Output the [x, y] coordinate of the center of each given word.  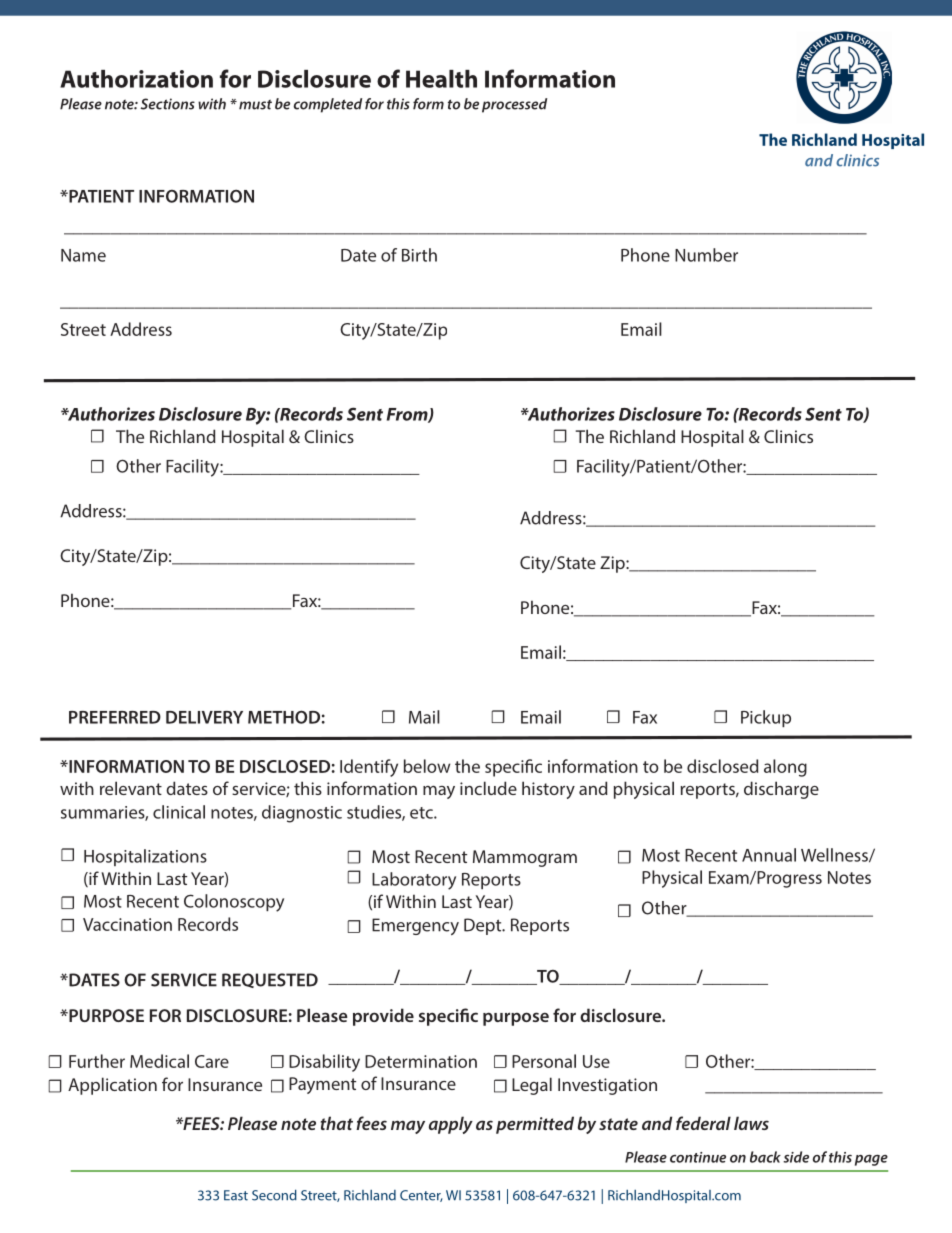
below [427, 766]
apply [451, 1125]
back [765, 1157]
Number [706, 255]
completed [327, 105]
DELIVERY [204, 717]
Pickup [766, 718]
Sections [167, 104]
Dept [484, 926]
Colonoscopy [234, 903]
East [236, 1195]
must [255, 105]
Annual [769, 855]
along [785, 768]
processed [514, 105]
